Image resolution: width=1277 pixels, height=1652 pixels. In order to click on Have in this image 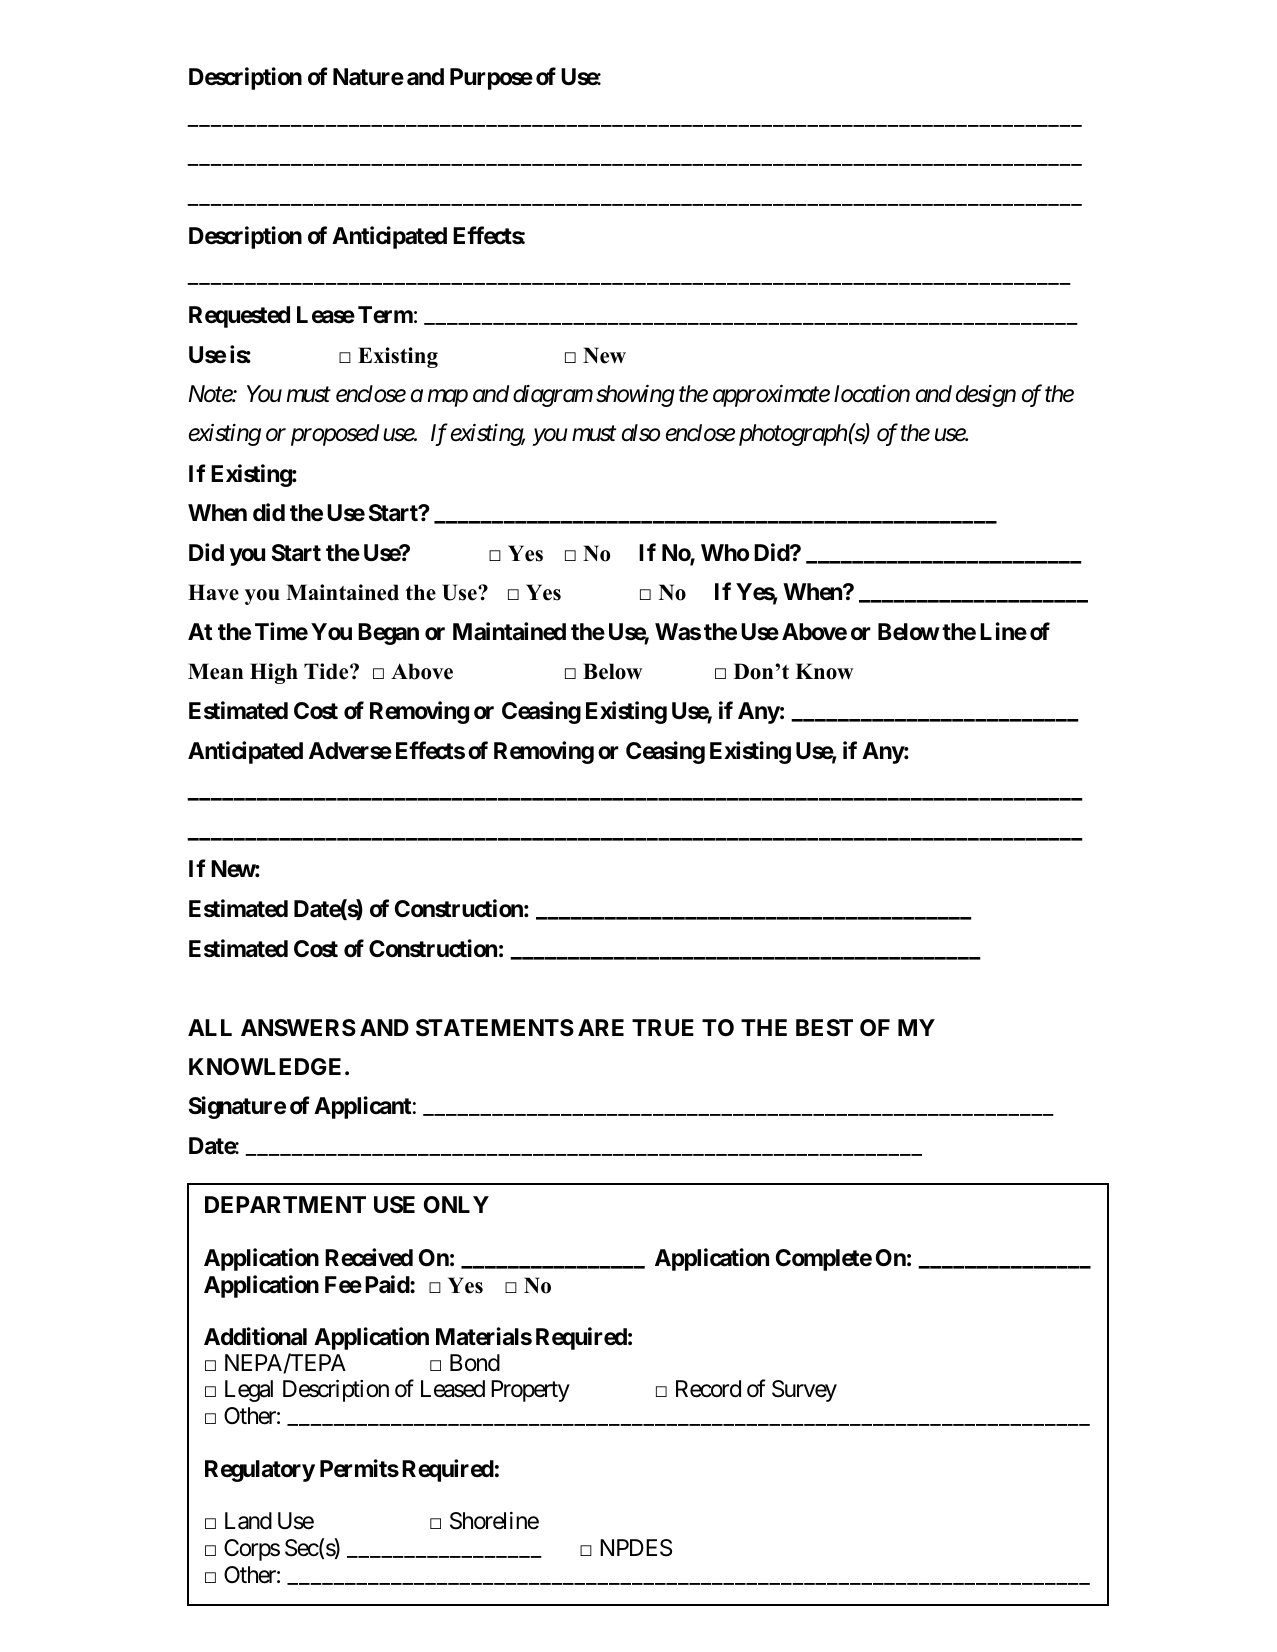, I will do `click(213, 592)`.
